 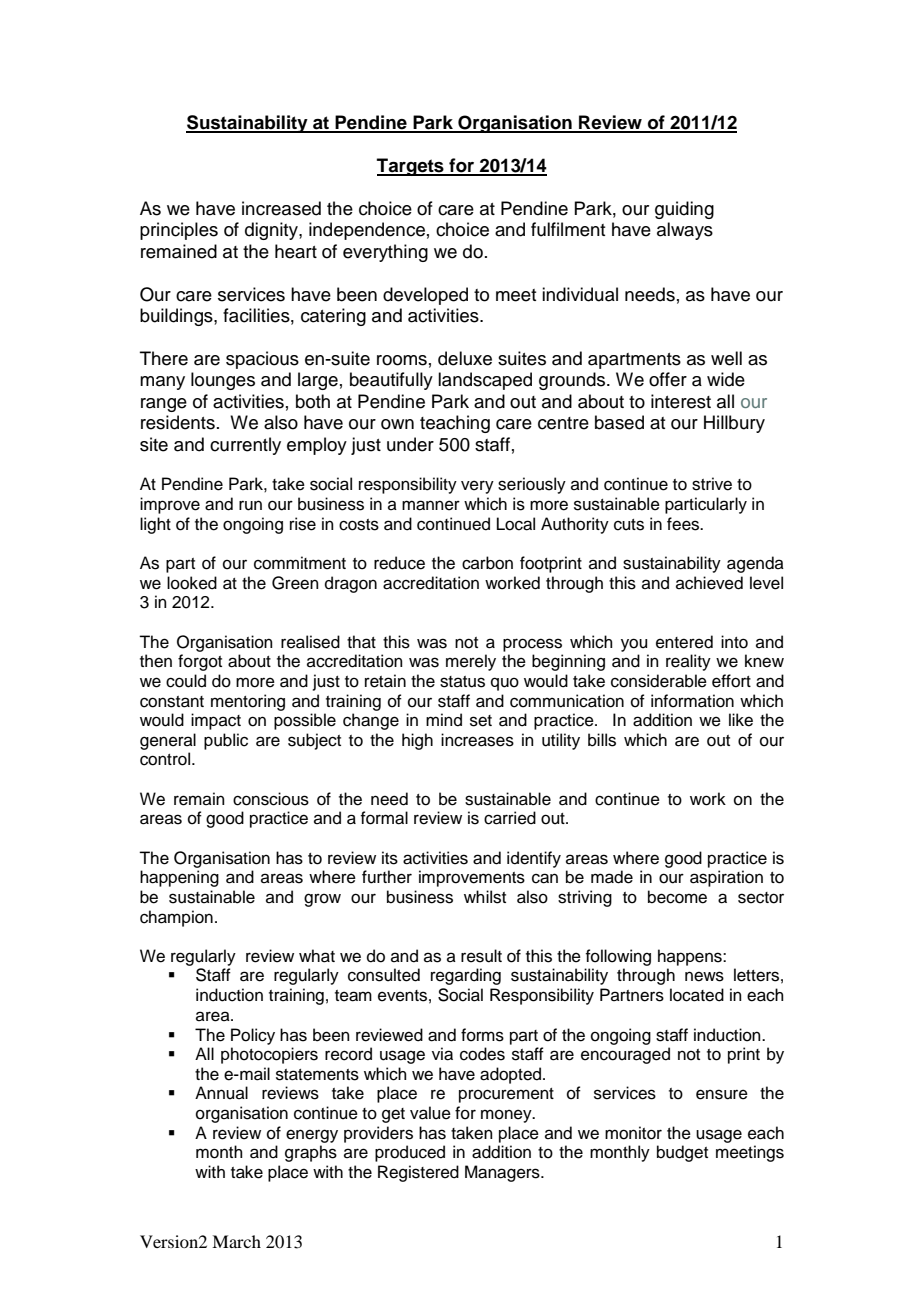 What do you see at coordinates (236, 1241) in the document?
I see `March` at bounding box center [236, 1241].
